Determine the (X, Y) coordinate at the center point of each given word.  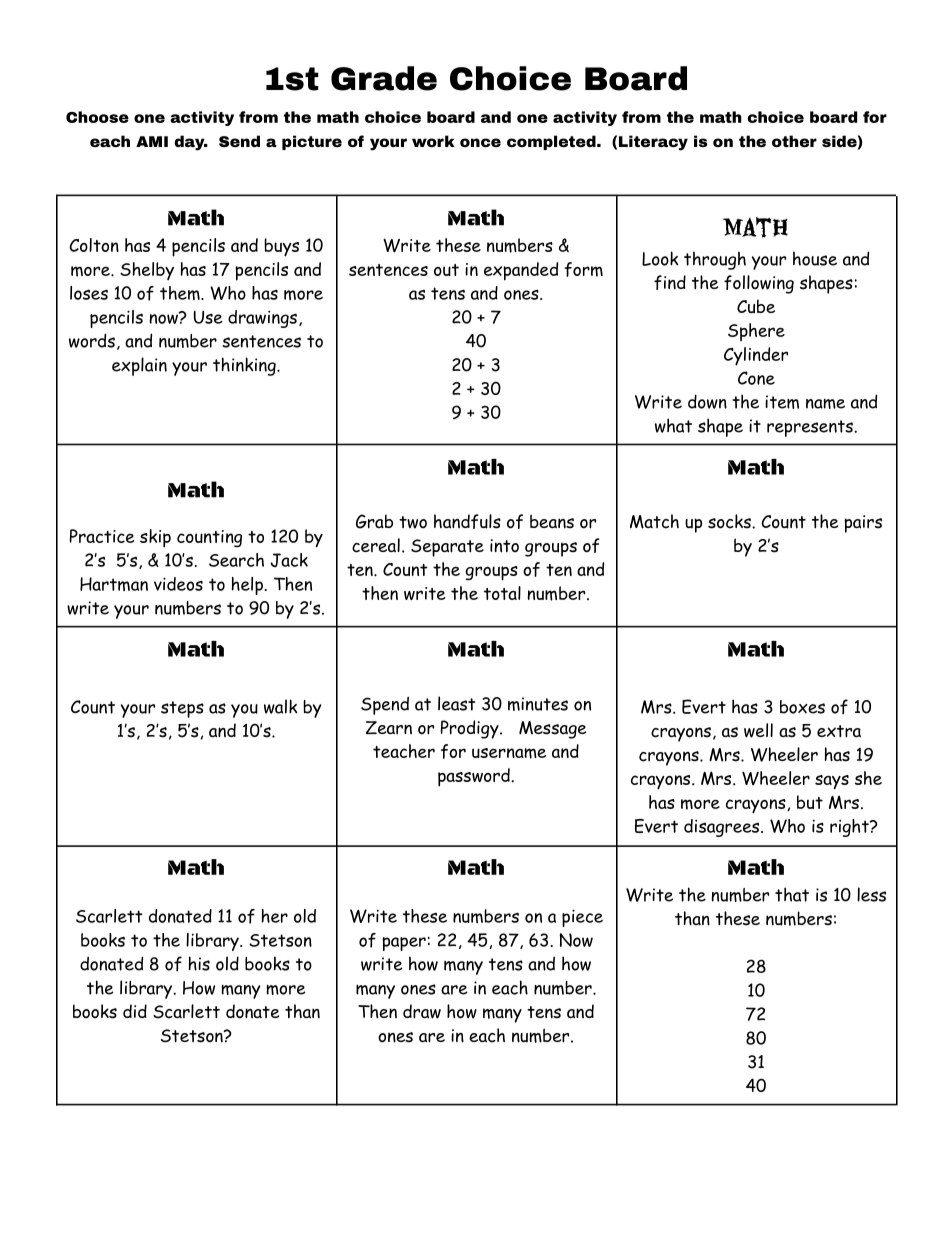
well (758, 730)
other (794, 141)
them (181, 293)
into (504, 546)
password (475, 777)
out (446, 270)
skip (155, 538)
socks (730, 521)
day (191, 143)
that (792, 894)
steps (182, 709)
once (480, 142)
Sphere (756, 332)
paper (404, 944)
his (199, 963)
